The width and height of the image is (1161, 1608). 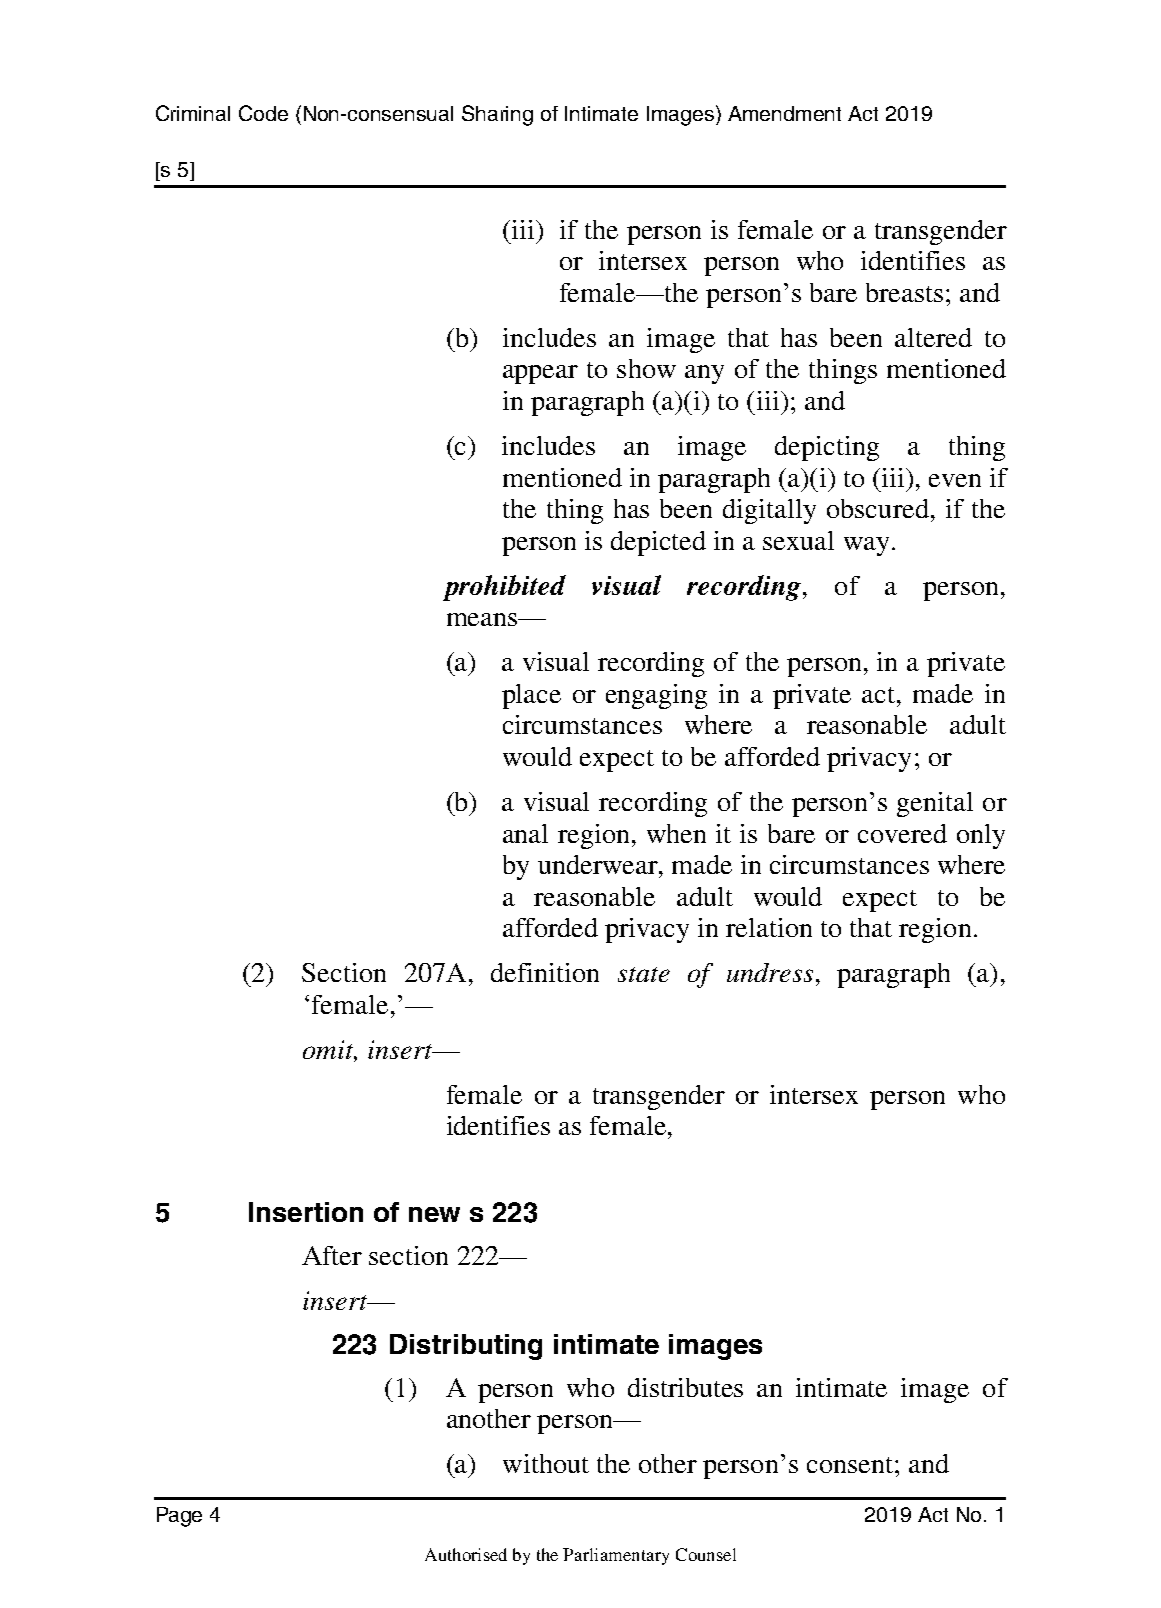 What do you see at coordinates (784, 113) in the image?
I see `Amendment` at bounding box center [784, 113].
